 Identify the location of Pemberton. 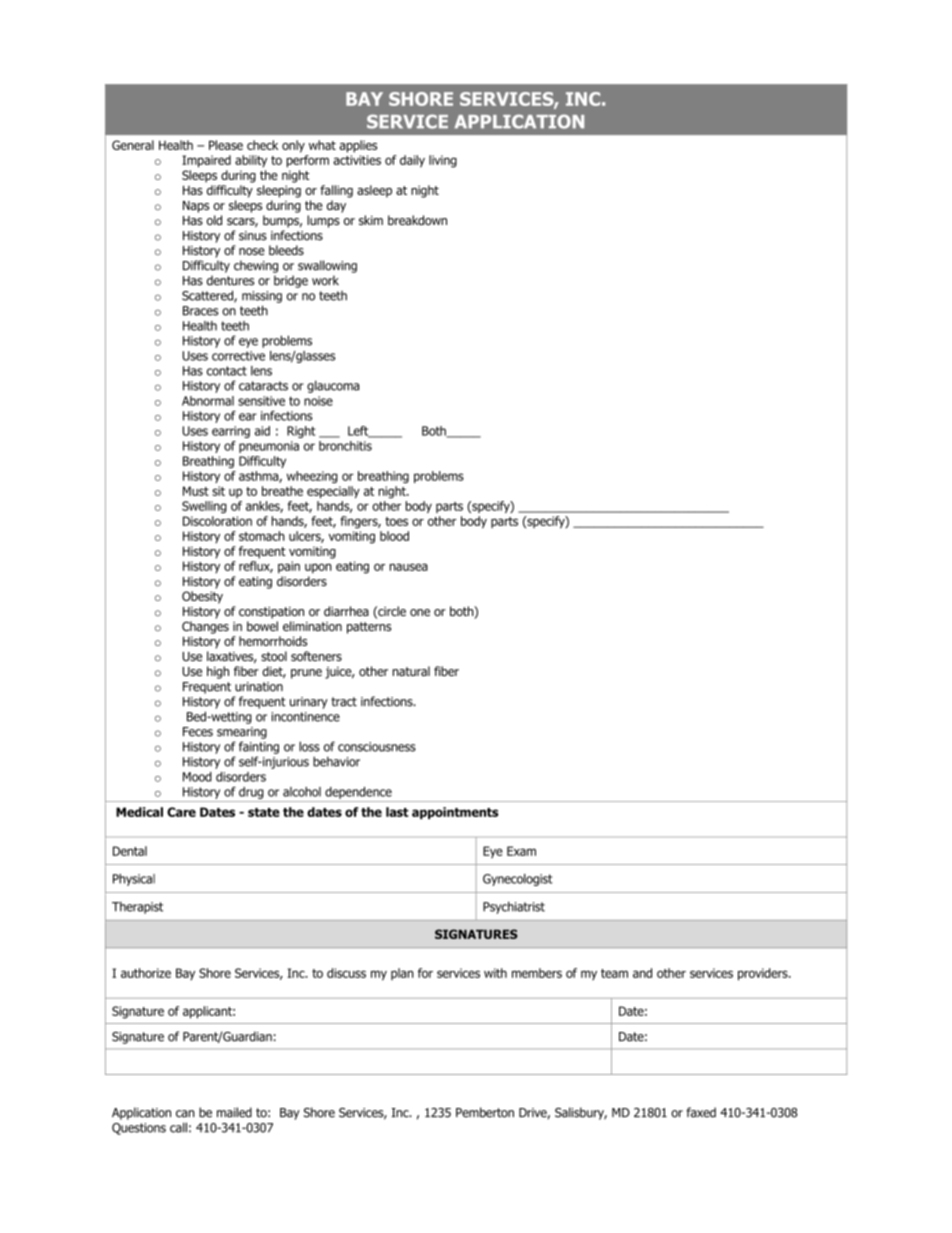
(485, 1112).
